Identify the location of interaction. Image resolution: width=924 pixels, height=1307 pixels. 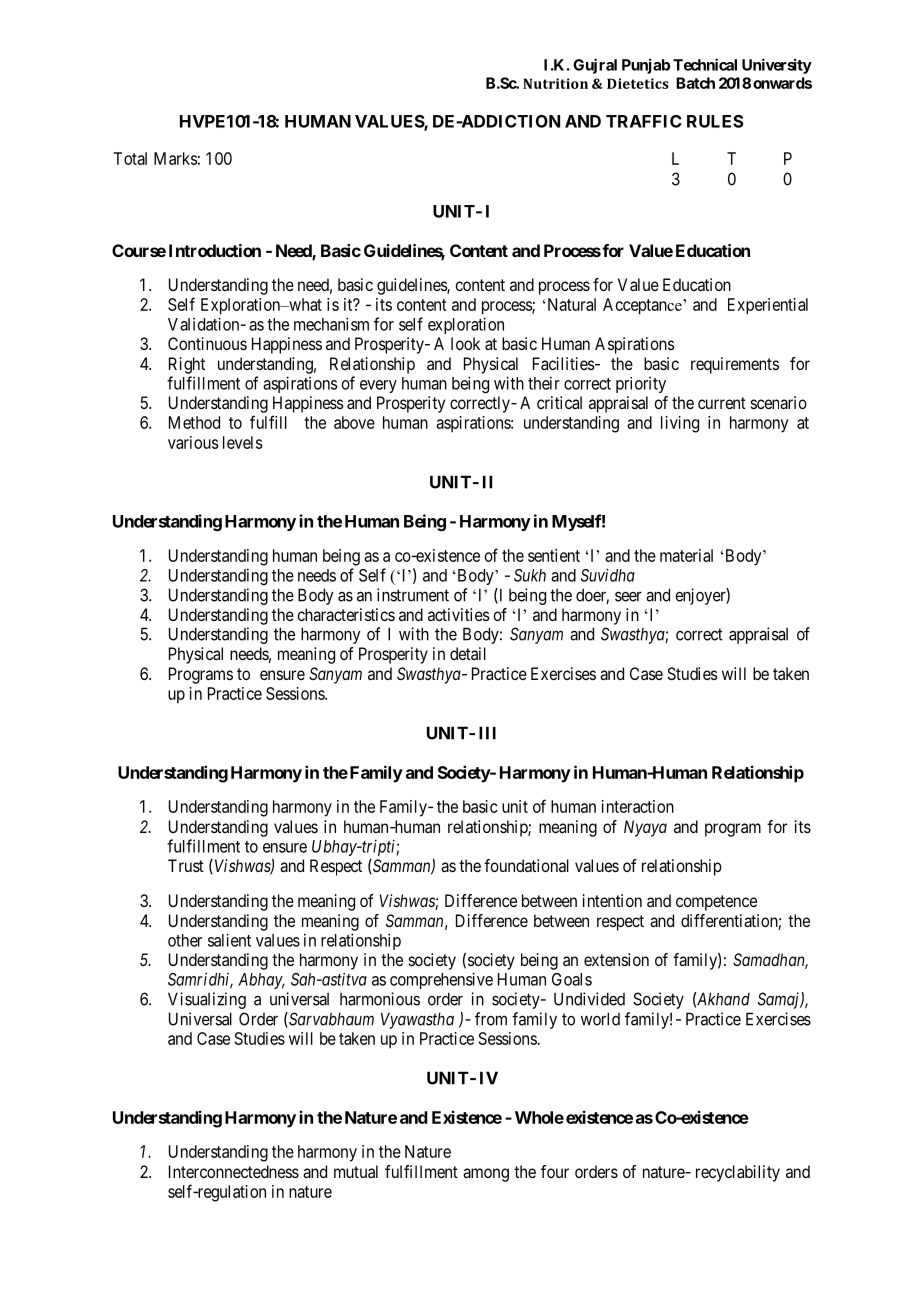
(638, 806).
